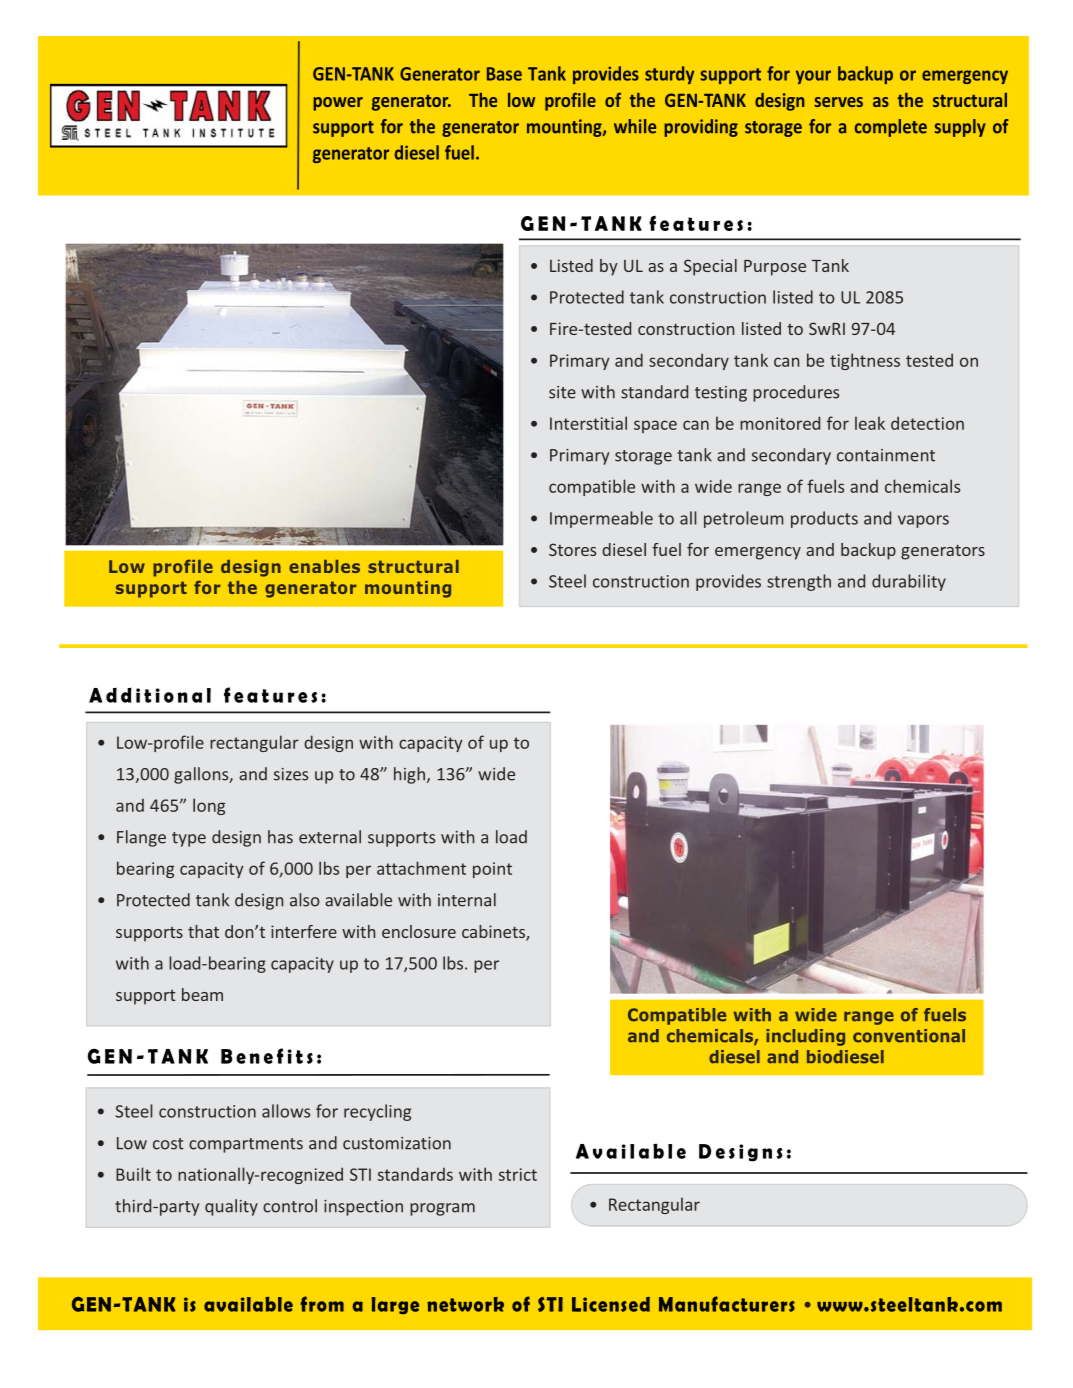  I want to click on enables, so click(324, 566).
